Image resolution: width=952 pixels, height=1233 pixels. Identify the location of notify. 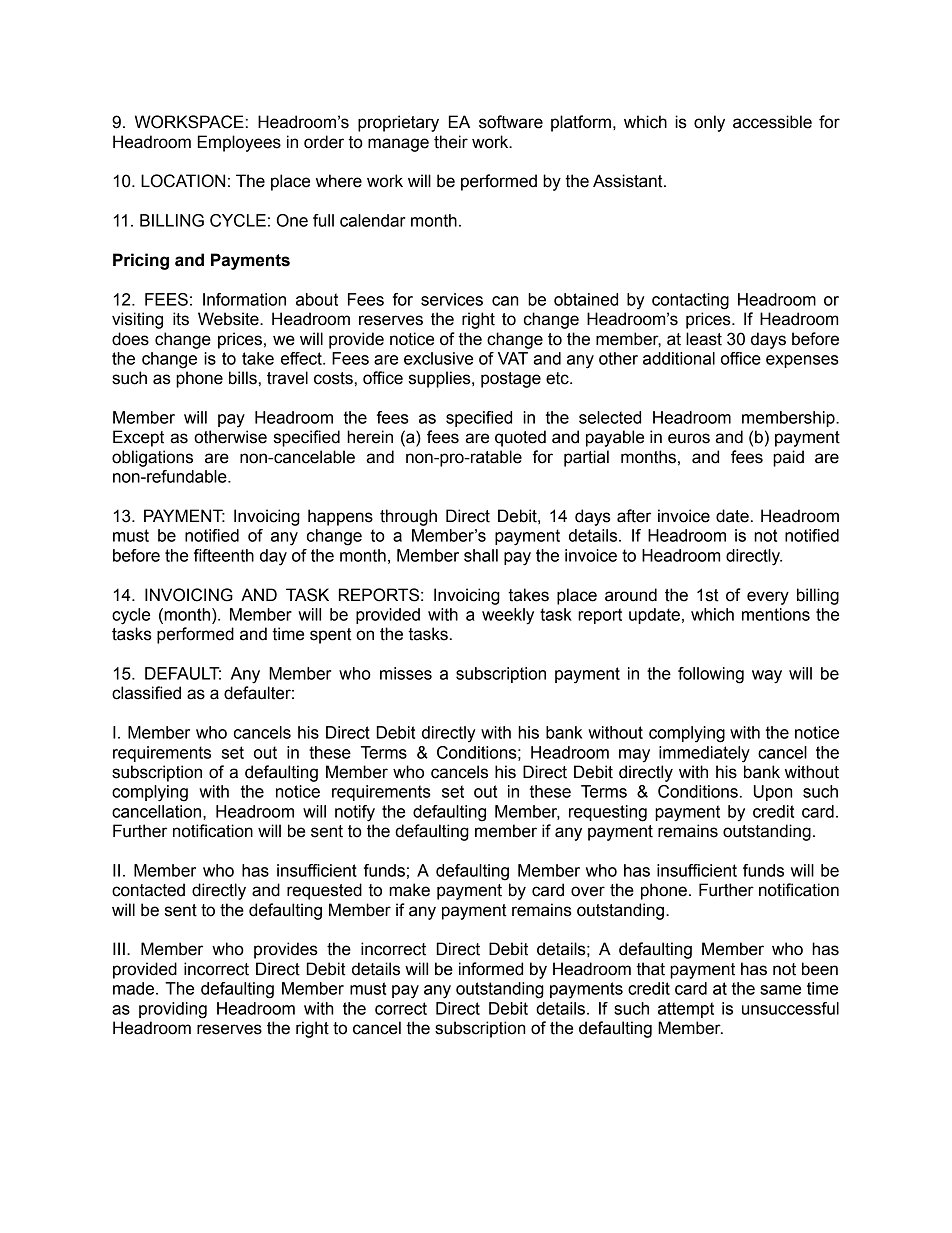
(355, 813).
